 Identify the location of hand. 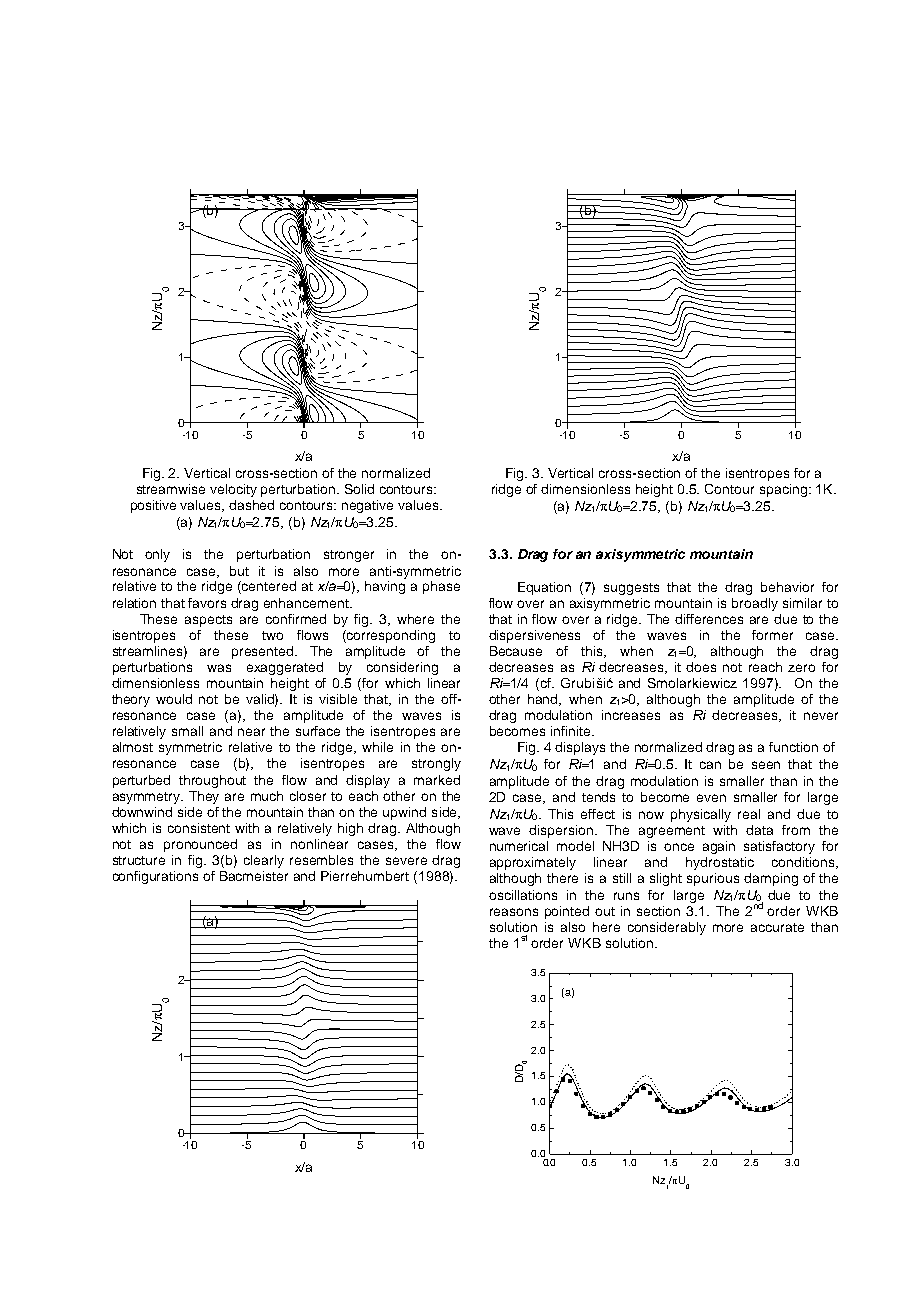
(544, 700).
